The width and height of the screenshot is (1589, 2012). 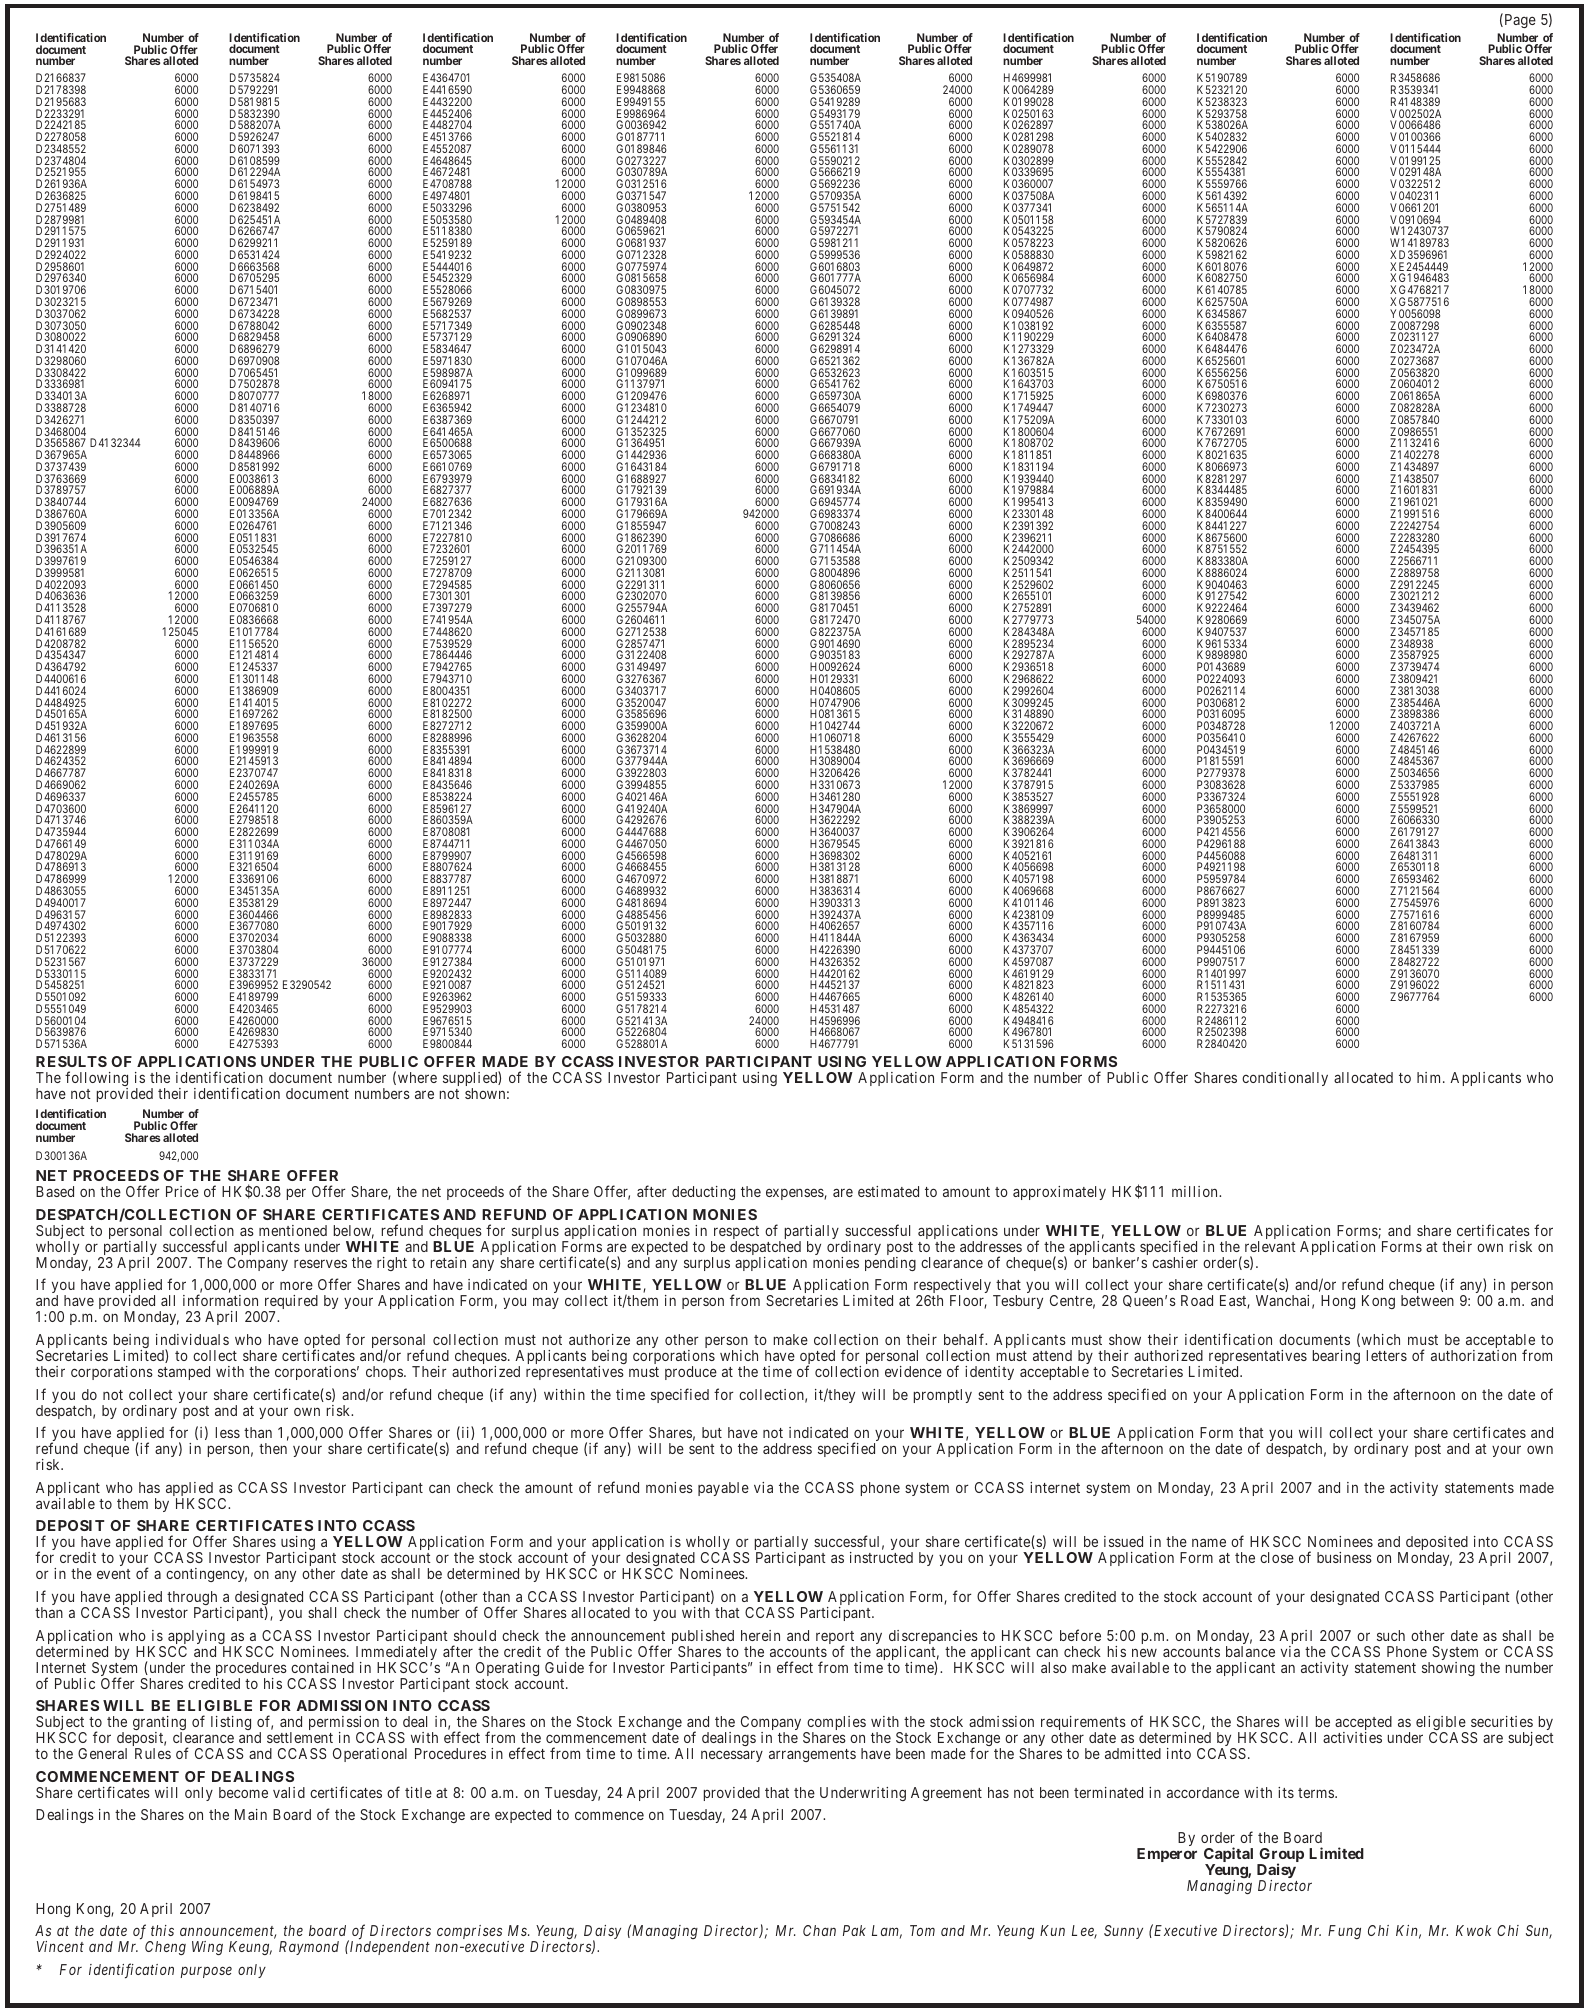 I want to click on reserves, so click(x=320, y=1263).
